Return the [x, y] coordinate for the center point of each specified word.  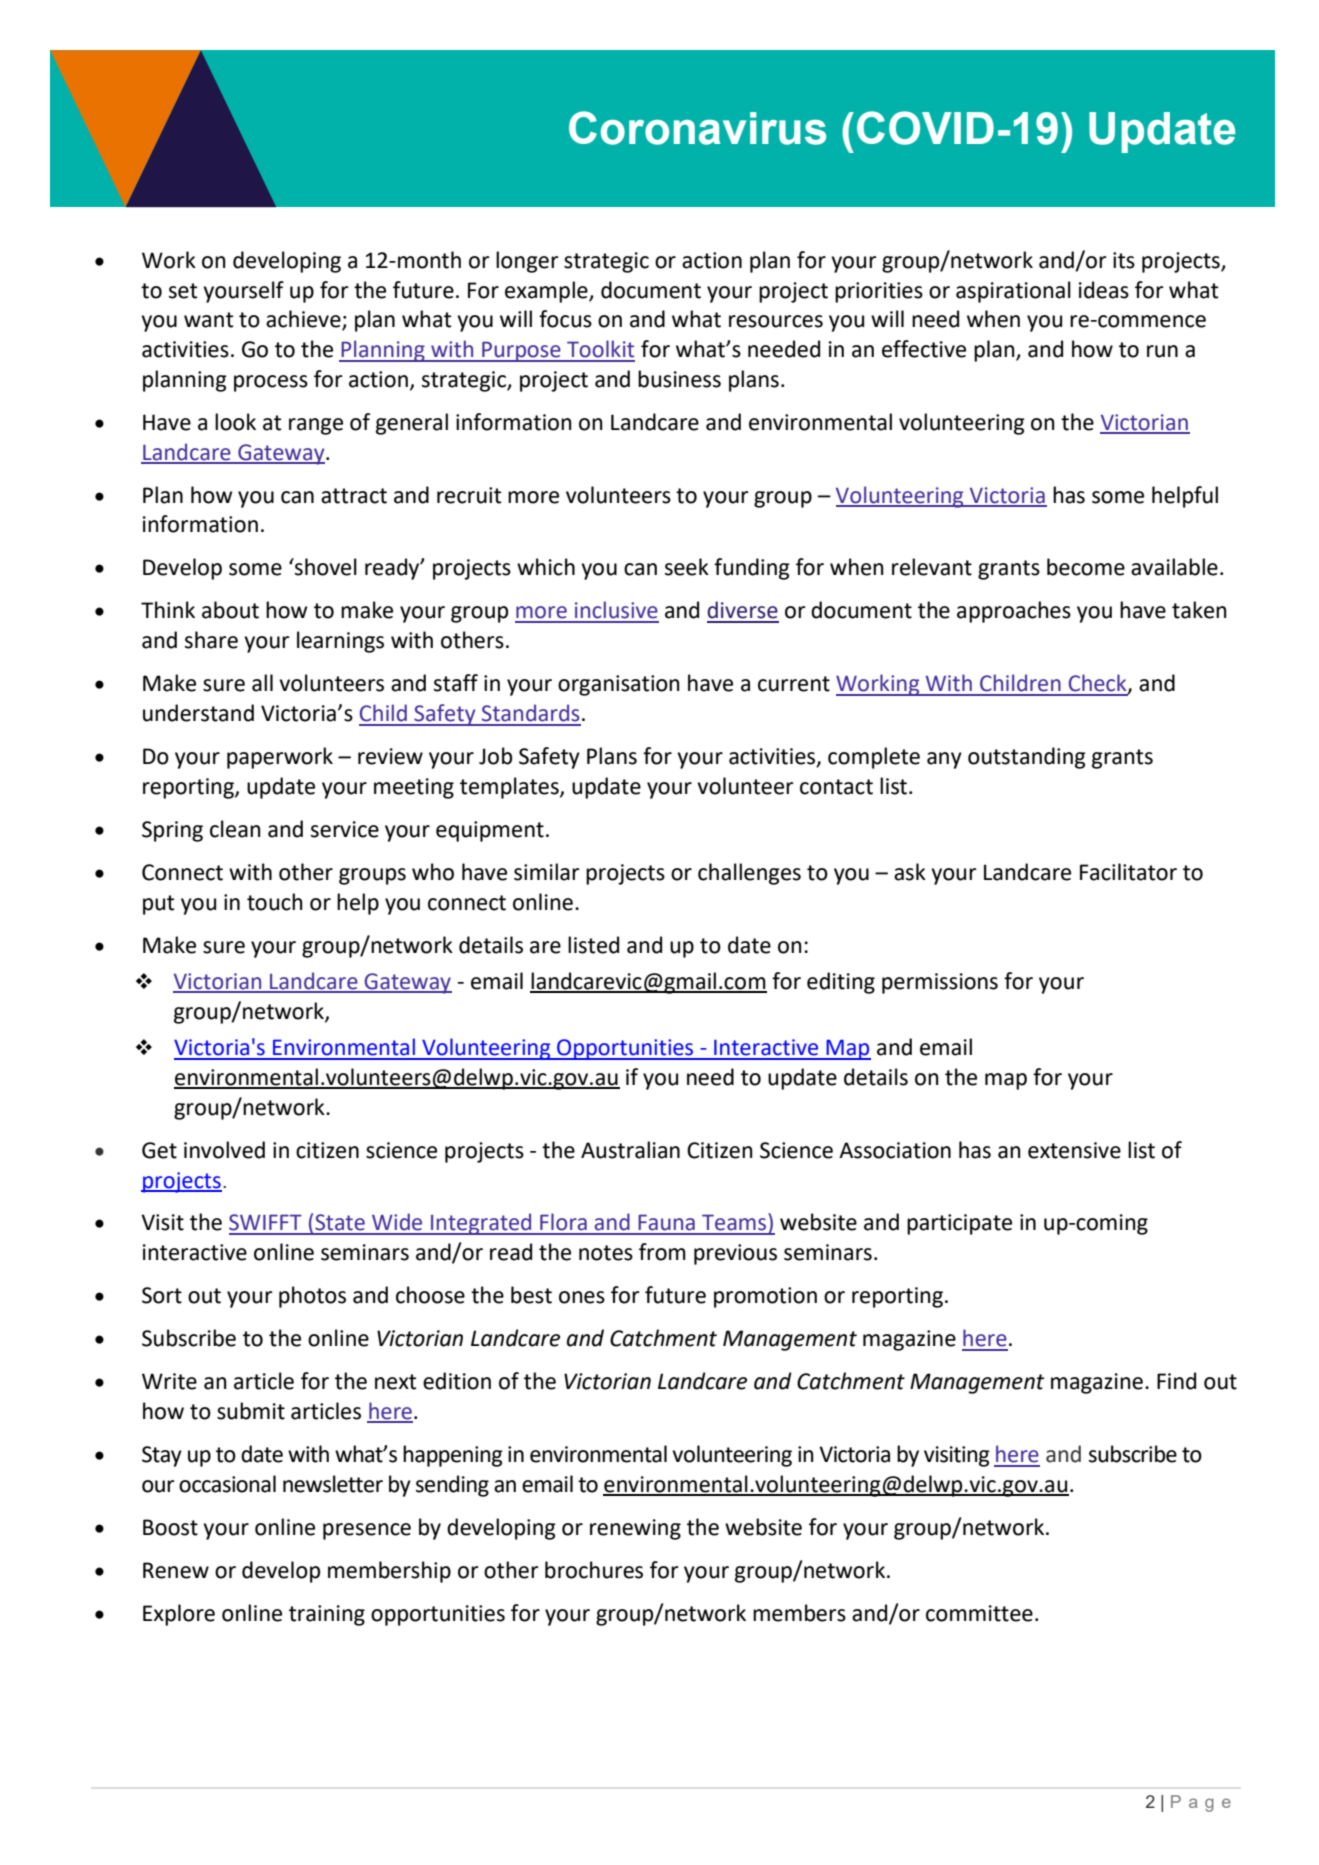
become [1086, 567]
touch [275, 902]
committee [979, 1613]
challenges [749, 874]
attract [354, 496]
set [183, 291]
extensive [1074, 1150]
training [327, 1615]
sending [452, 1486]
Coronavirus [697, 128]
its [1124, 260]
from [662, 1252]
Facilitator [1128, 872]
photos [312, 1297]
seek [687, 567]
